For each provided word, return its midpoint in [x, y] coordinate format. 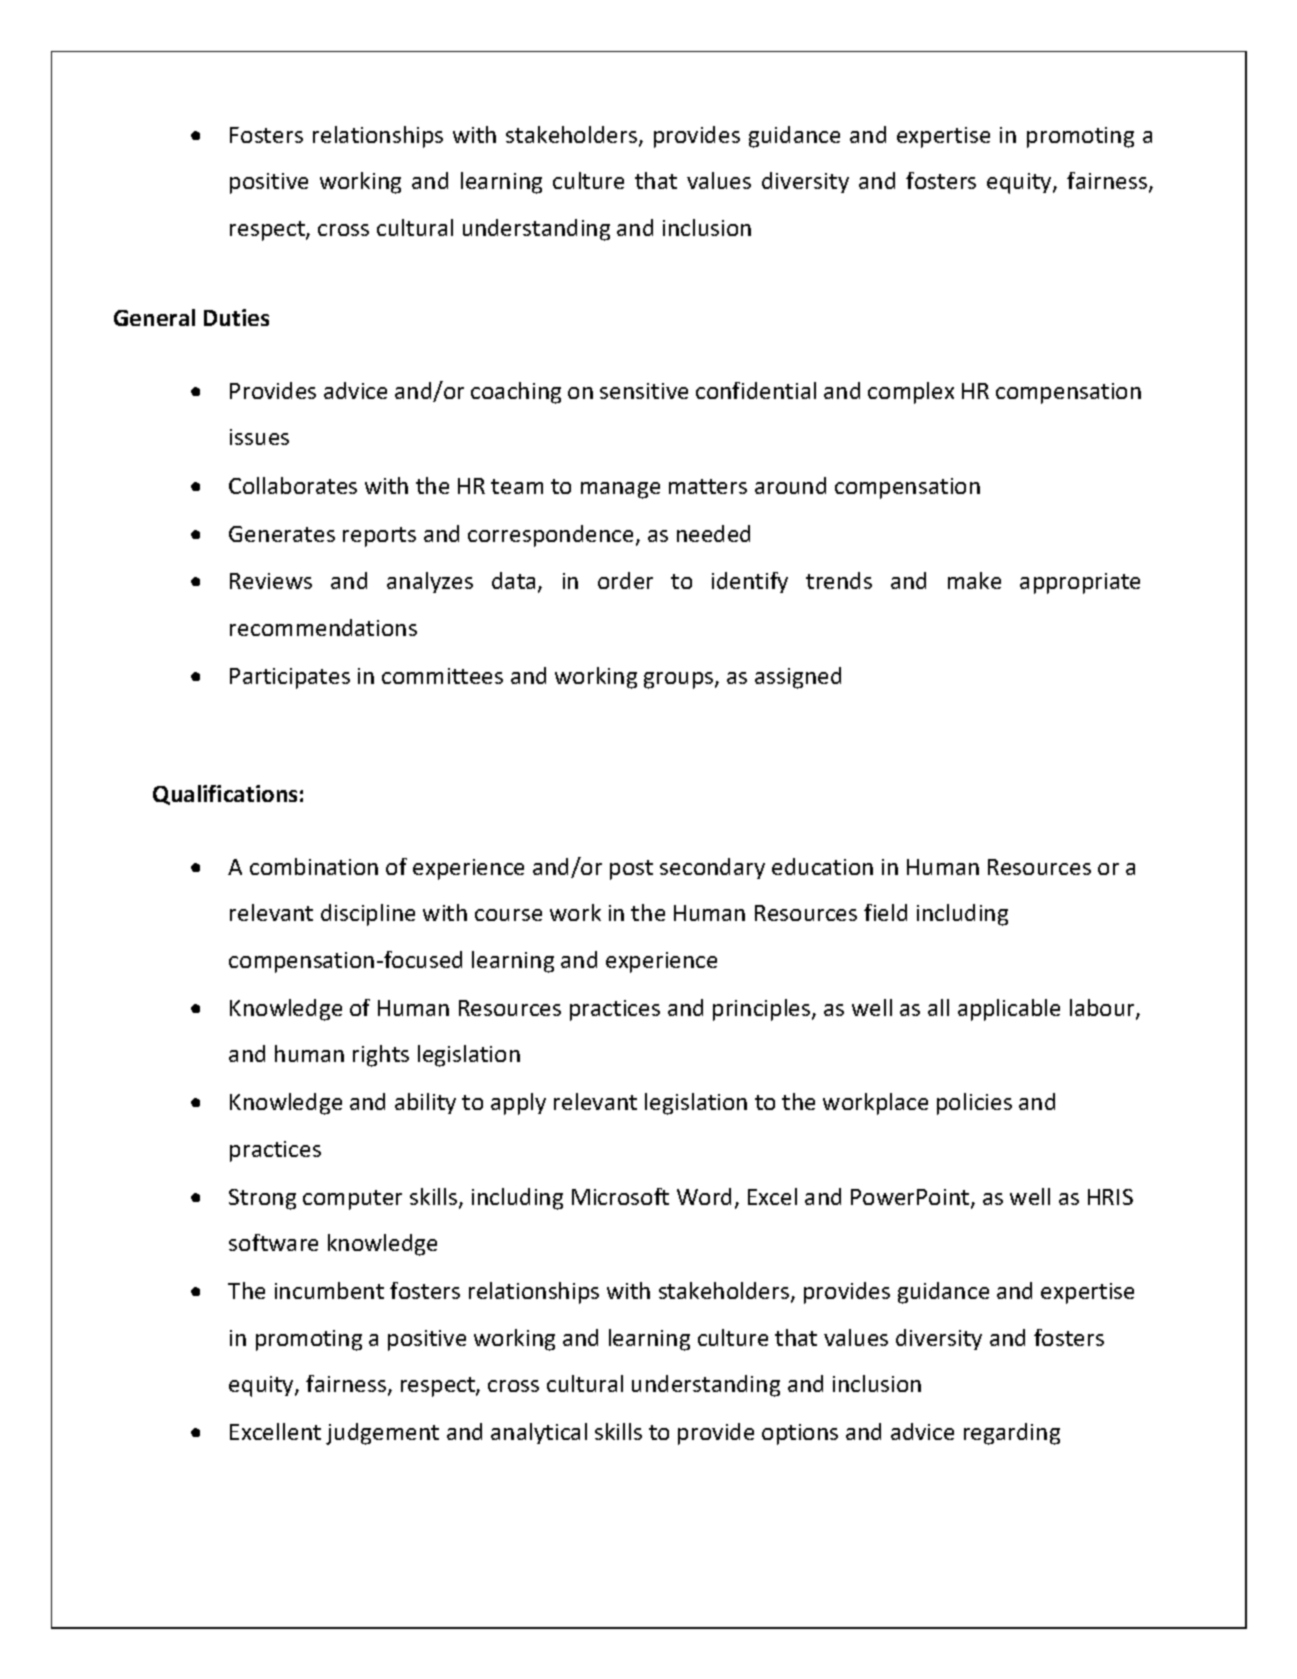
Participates [290, 678]
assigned [798, 678]
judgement [382, 1434]
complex [911, 393]
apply [518, 1104]
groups [680, 680]
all [938, 1007]
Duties [236, 317]
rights [381, 1056]
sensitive [644, 391]
